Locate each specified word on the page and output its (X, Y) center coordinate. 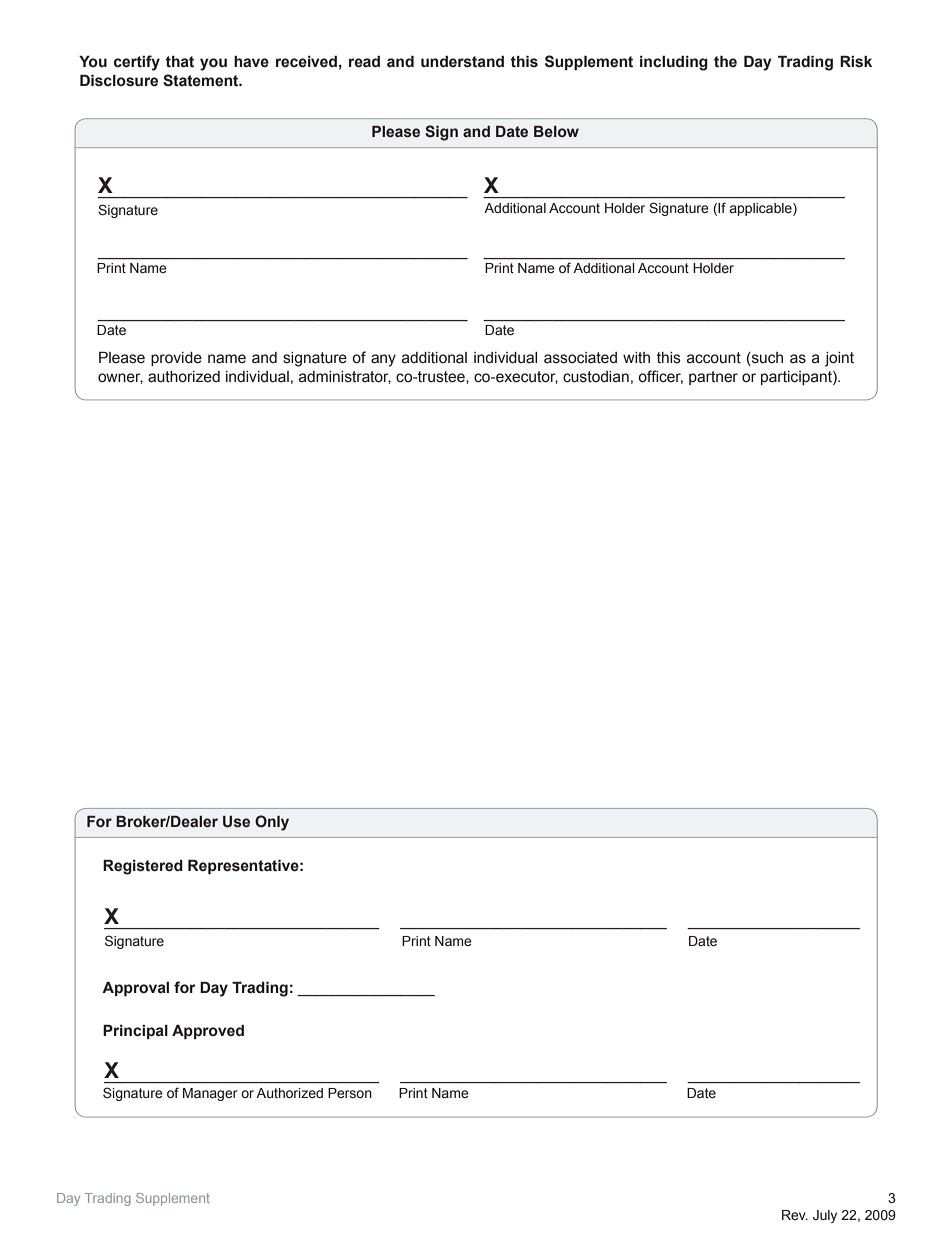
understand (462, 62)
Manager (210, 1094)
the (725, 61)
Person (350, 1093)
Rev (795, 1215)
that (179, 62)
